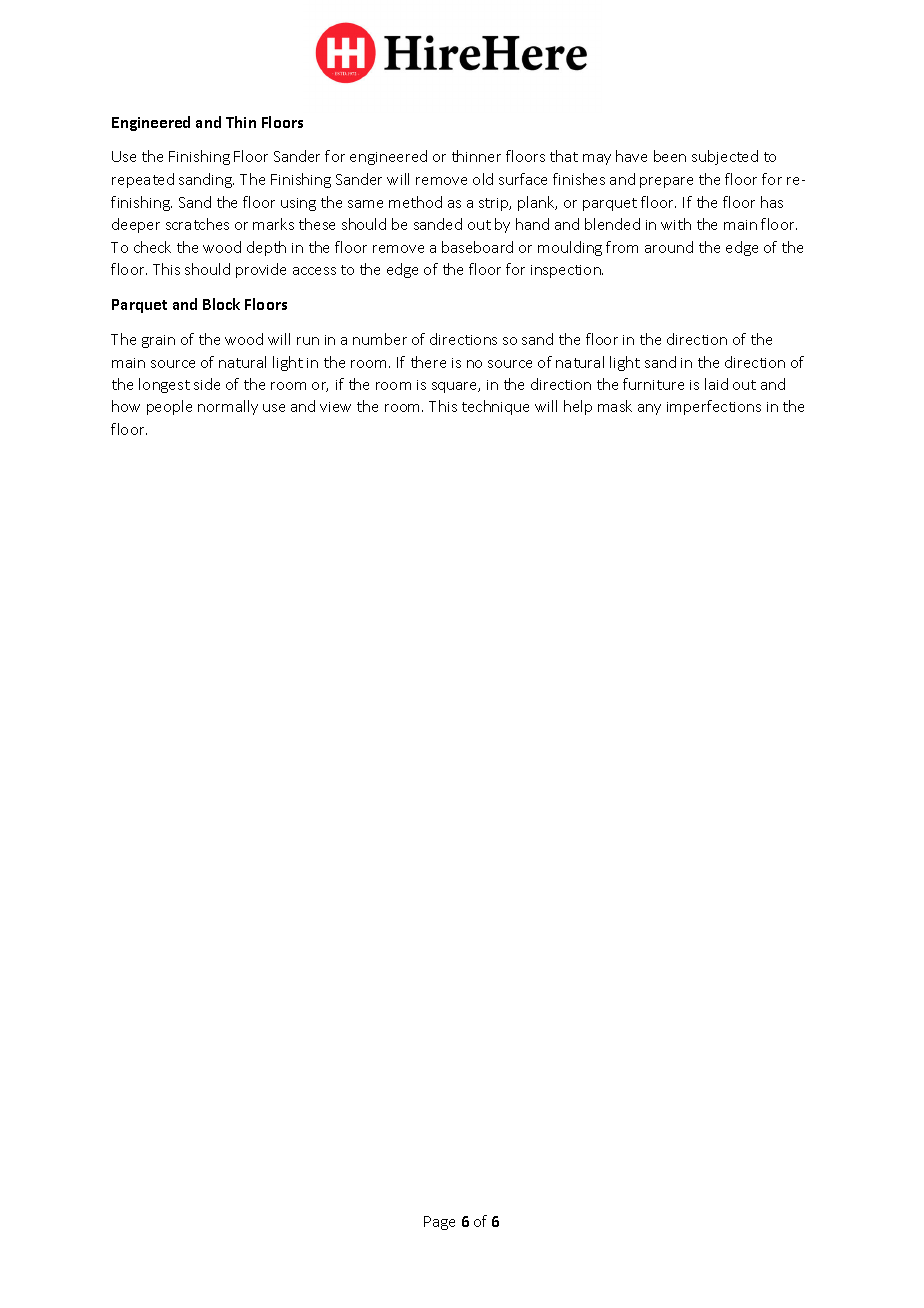 Image resolution: width=924 pixels, height=1308 pixels. What do you see at coordinates (439, 1223) in the image?
I see `Page` at bounding box center [439, 1223].
